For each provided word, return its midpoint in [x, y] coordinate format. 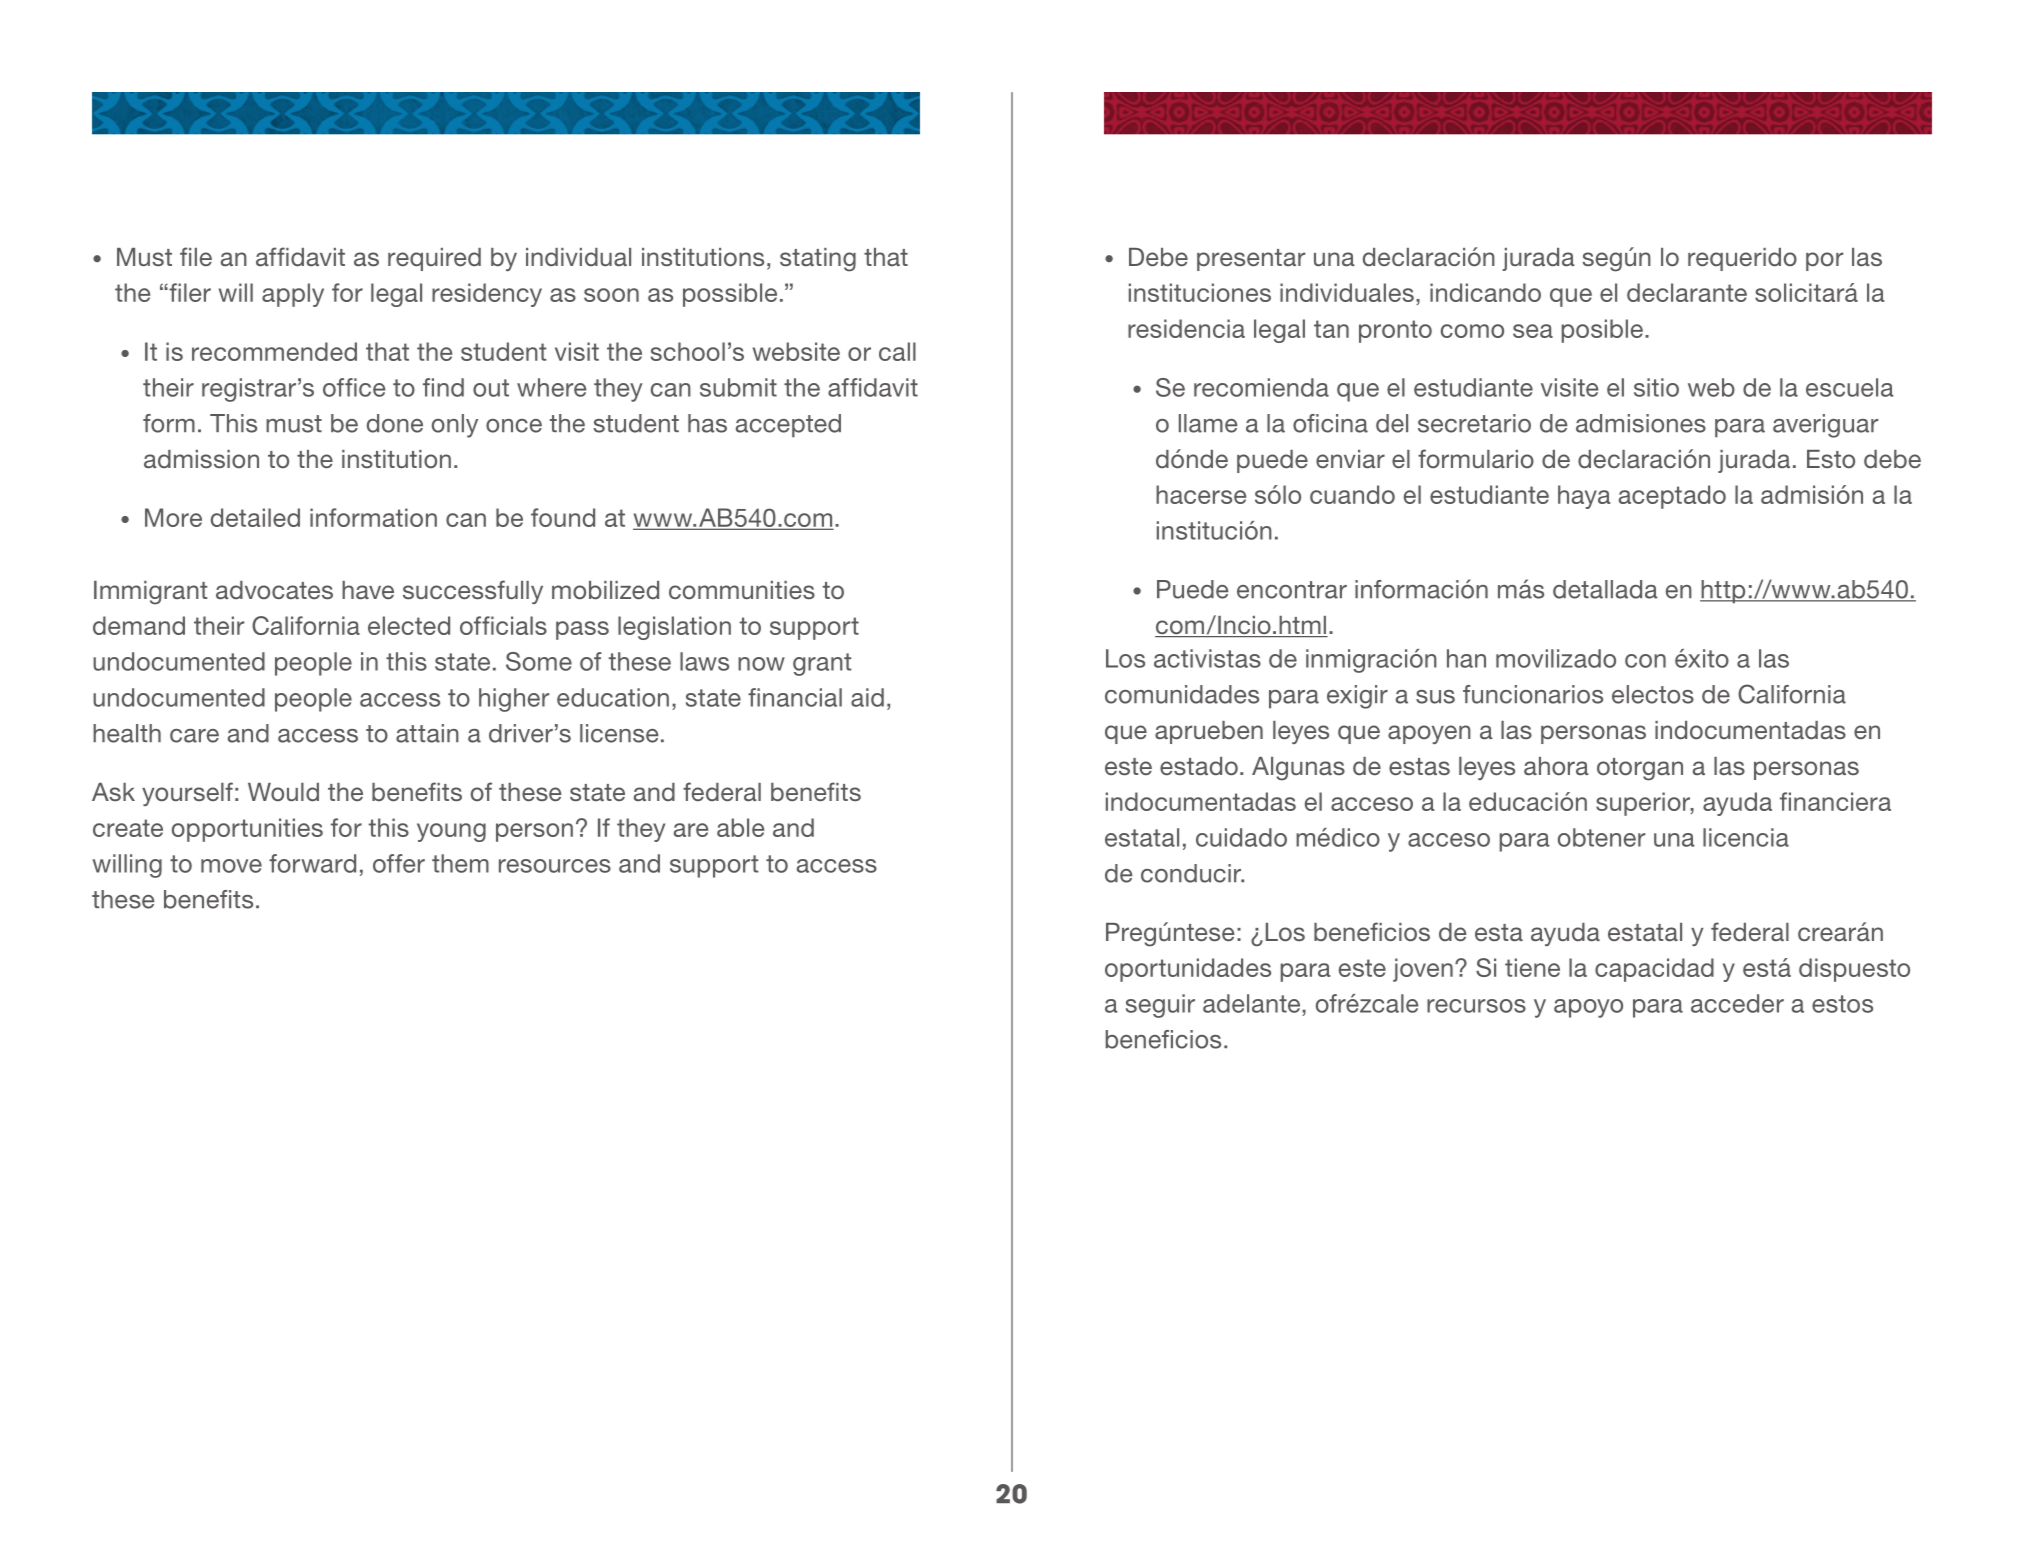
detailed [255, 517]
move [231, 866]
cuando [1352, 494]
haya [1584, 497]
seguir [1160, 1006]
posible [1604, 331]
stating [818, 260]
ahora [1556, 766]
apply [293, 295]
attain [427, 733]
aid [867, 697]
